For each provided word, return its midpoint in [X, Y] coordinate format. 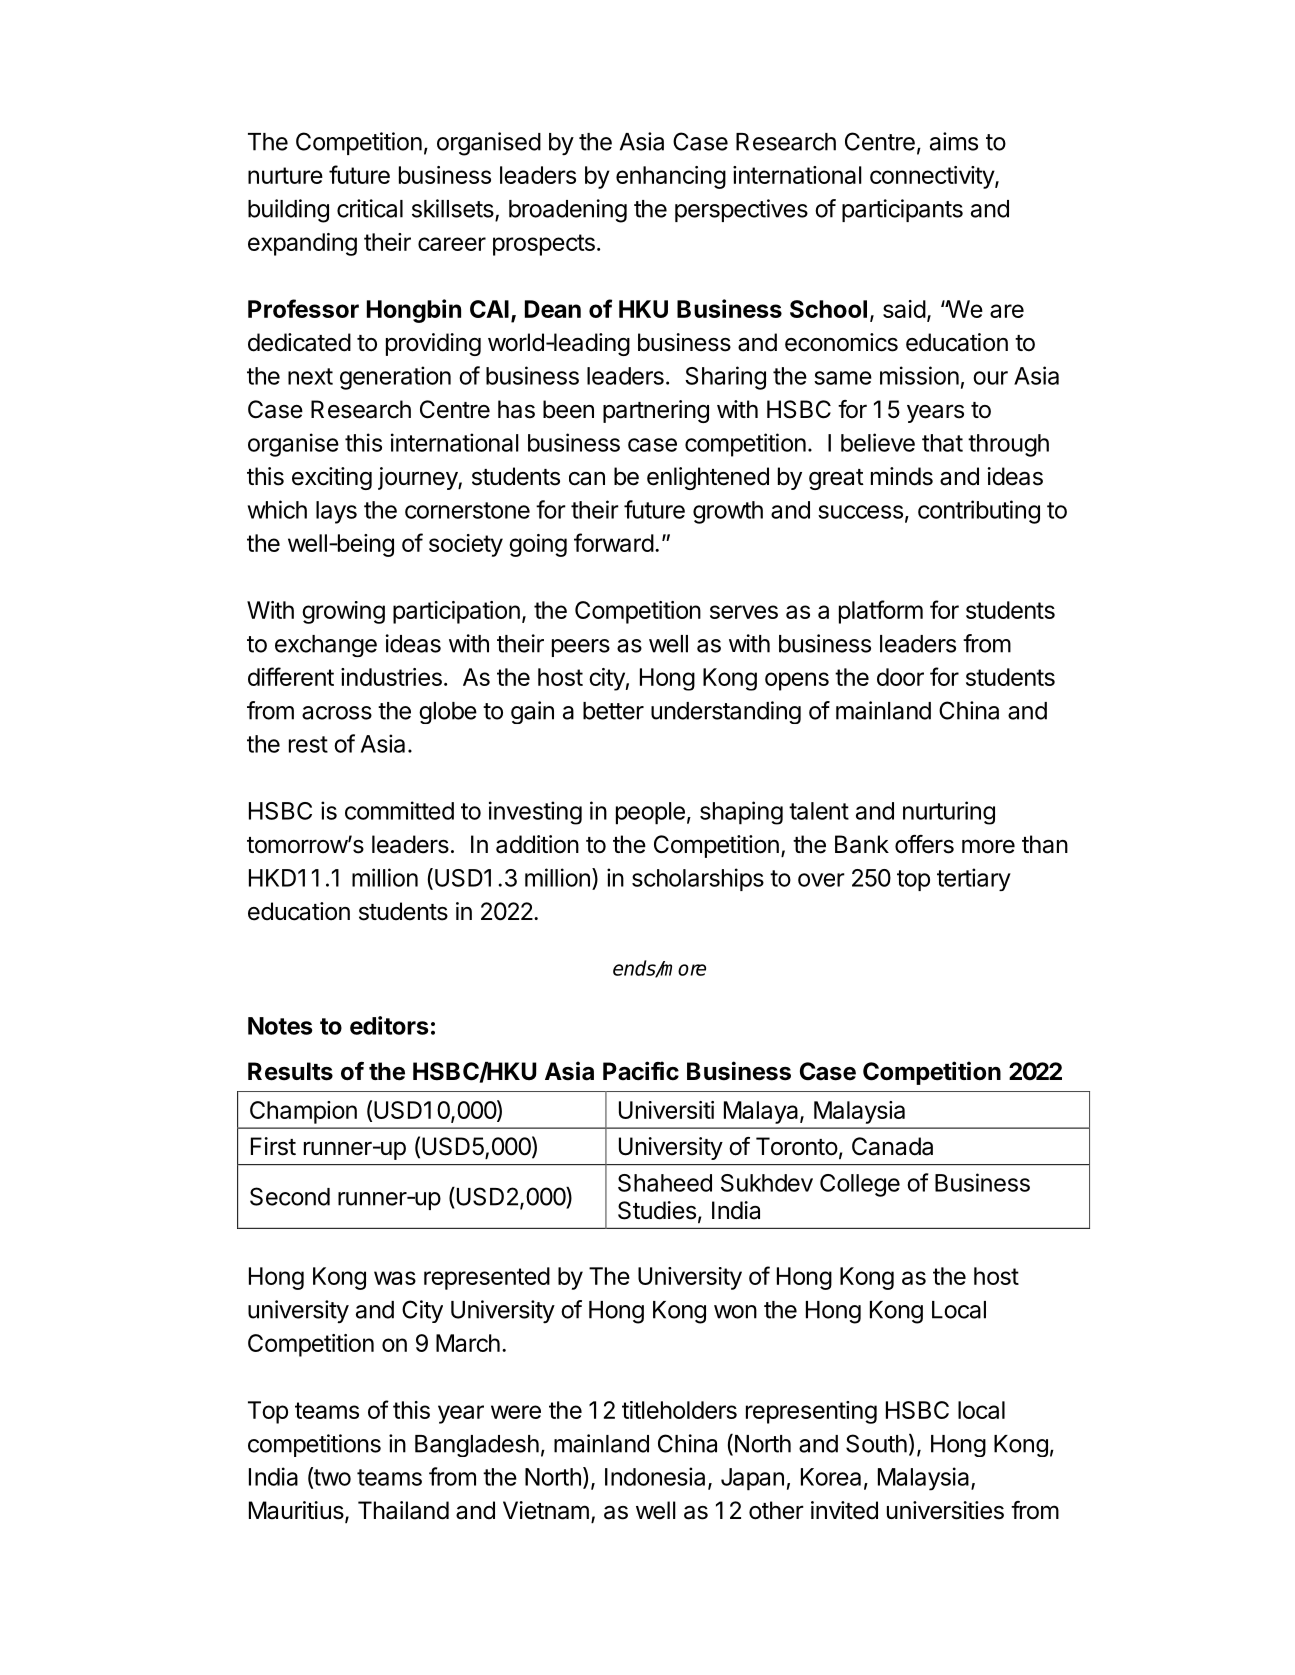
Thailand [403, 1510]
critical [370, 208]
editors [389, 1025]
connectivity [933, 177]
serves [744, 612]
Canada [892, 1146]
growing [343, 612]
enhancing [671, 177]
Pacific [641, 1071]
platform [881, 612]
